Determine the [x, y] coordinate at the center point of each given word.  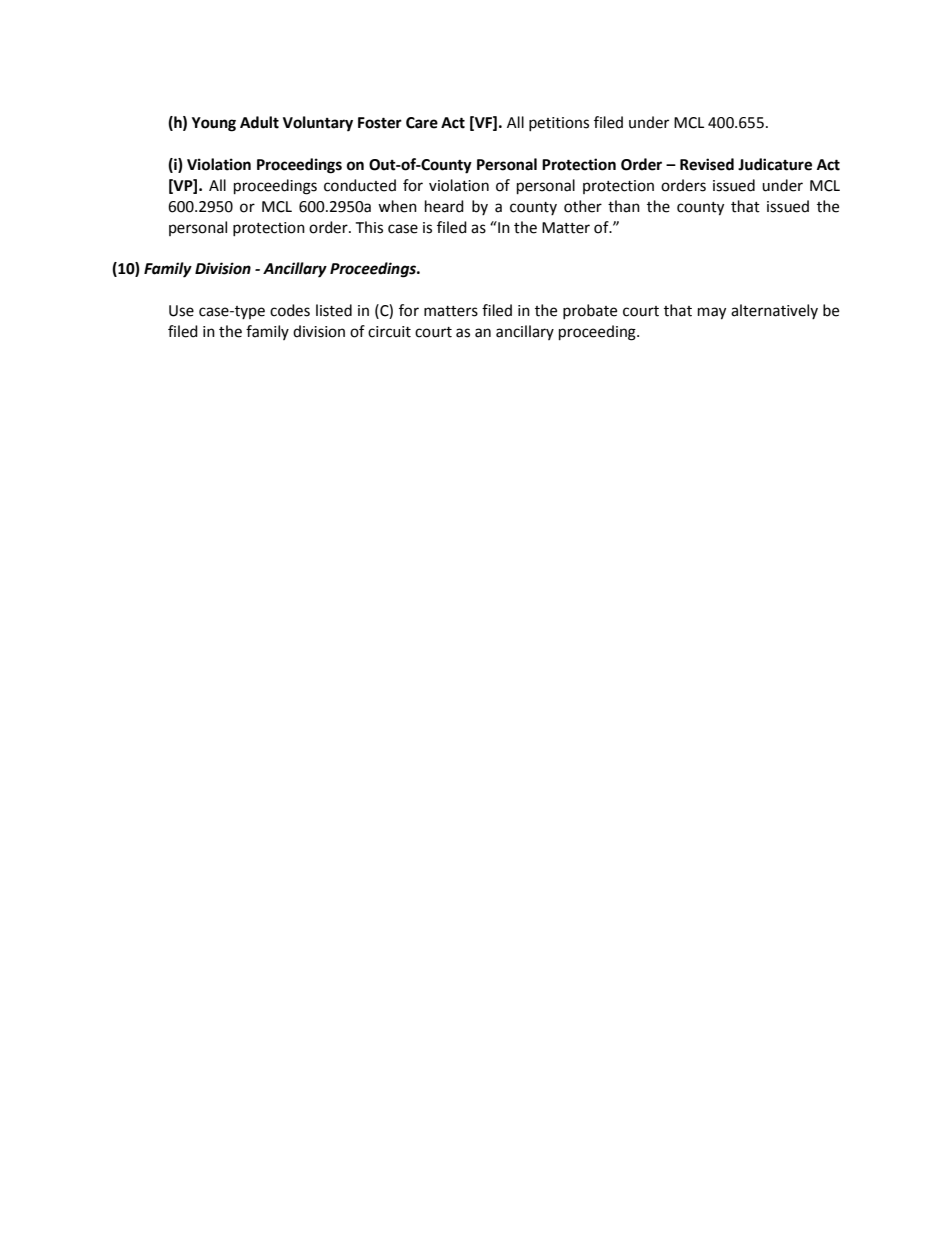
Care [422, 123]
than [624, 206]
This [369, 227]
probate [590, 311]
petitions [559, 124]
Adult [259, 122]
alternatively [774, 311]
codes [290, 310]
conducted [360, 185]
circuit [389, 332]
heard [444, 206]
